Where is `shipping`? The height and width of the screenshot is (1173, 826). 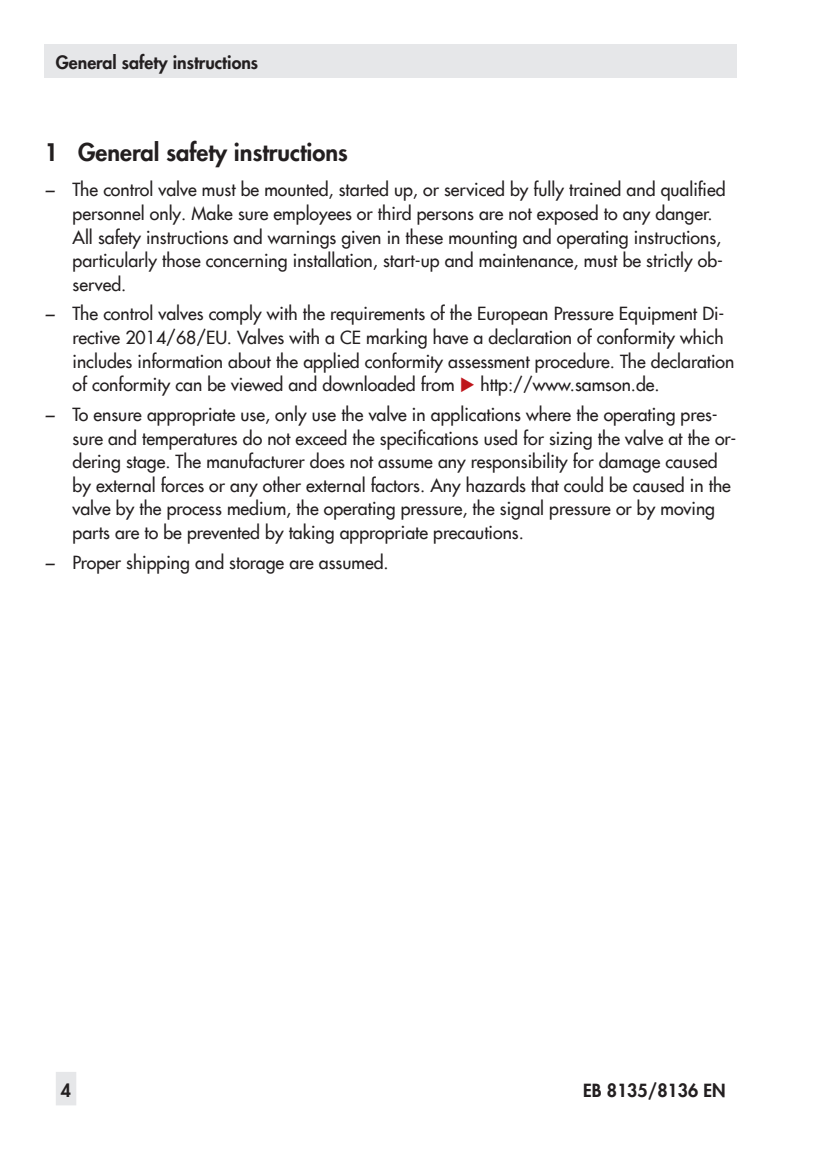
shipping is located at coordinates (157, 563).
